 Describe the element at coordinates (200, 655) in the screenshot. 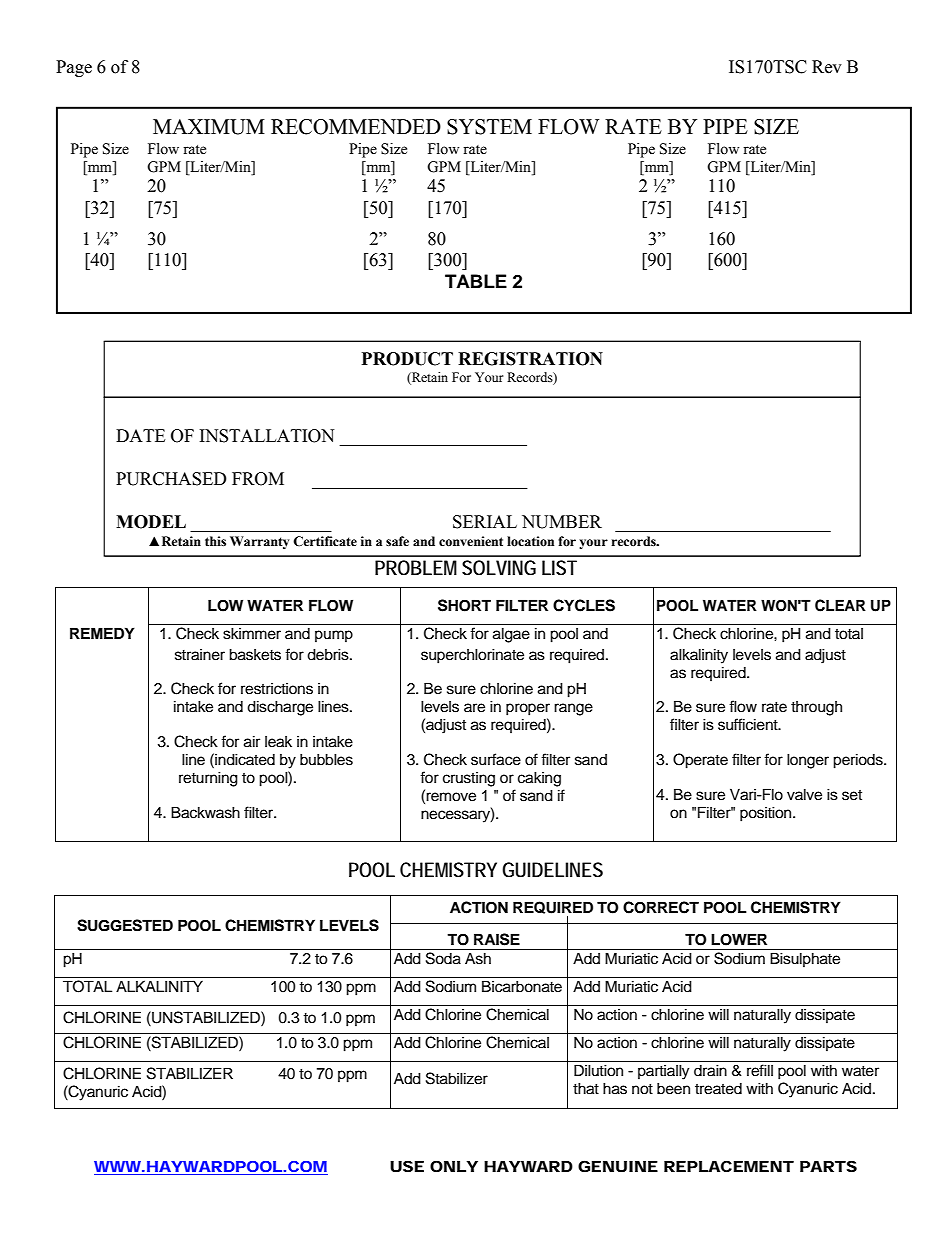

I see `strainer` at that location.
